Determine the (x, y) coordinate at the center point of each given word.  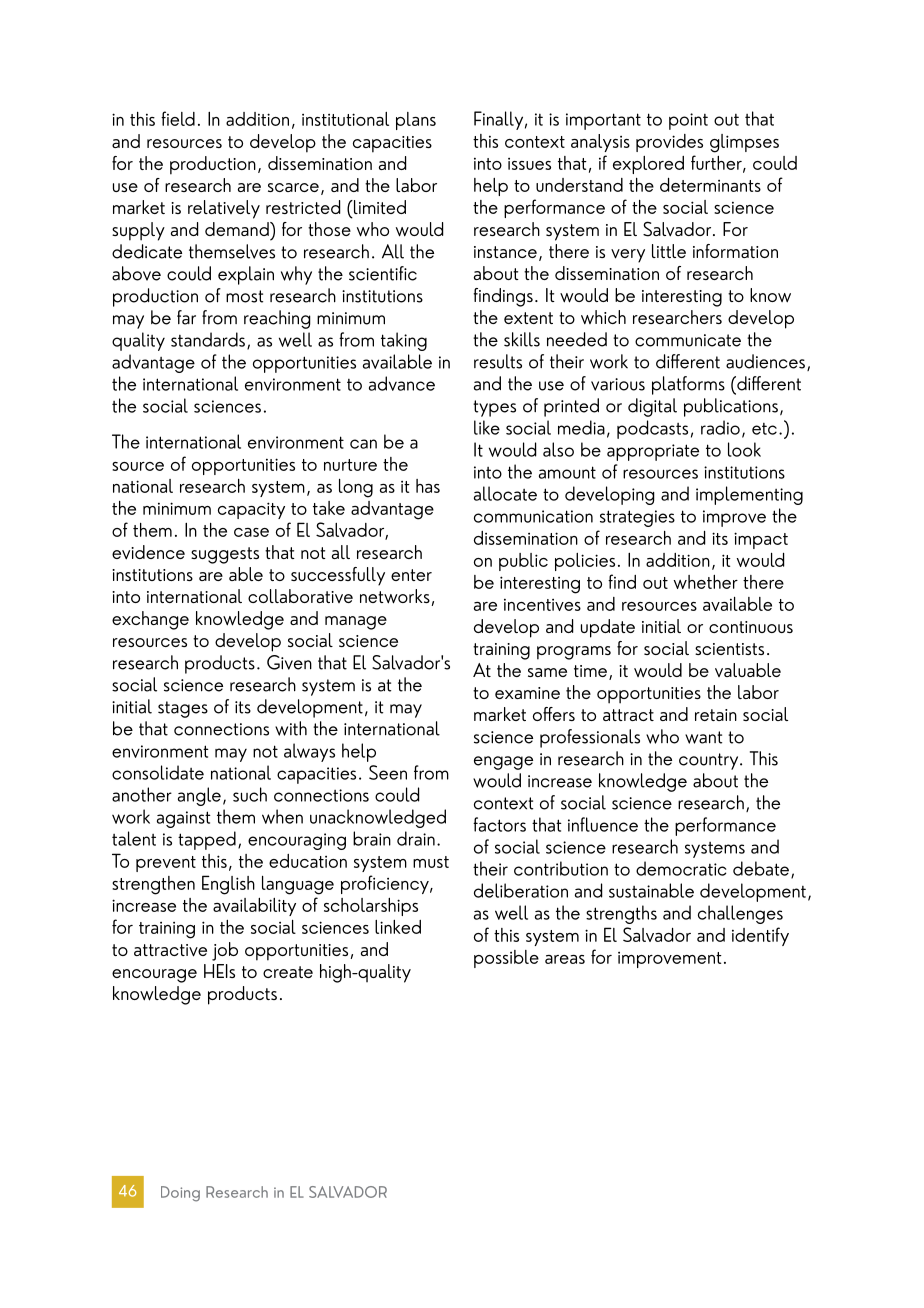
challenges (740, 914)
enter (411, 575)
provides (669, 143)
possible (506, 959)
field (178, 118)
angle (199, 796)
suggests (225, 555)
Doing (180, 1194)
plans (416, 121)
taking (404, 341)
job (225, 951)
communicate (688, 340)
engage (503, 763)
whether (706, 582)
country (710, 761)
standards (208, 339)
